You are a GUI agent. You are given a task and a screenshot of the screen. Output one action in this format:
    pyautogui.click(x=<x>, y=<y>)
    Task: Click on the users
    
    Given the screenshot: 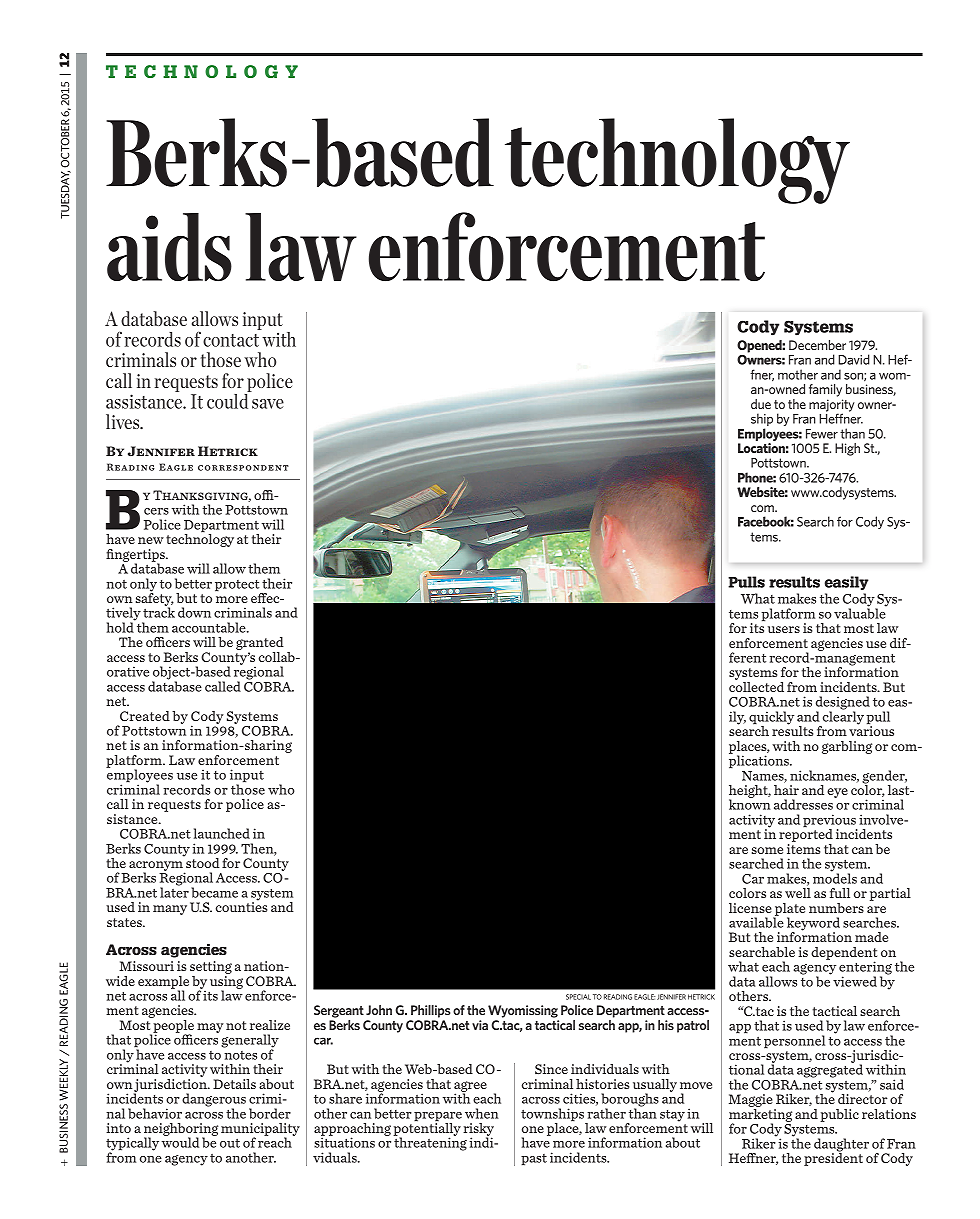 What is the action you would take?
    pyautogui.click(x=784, y=629)
